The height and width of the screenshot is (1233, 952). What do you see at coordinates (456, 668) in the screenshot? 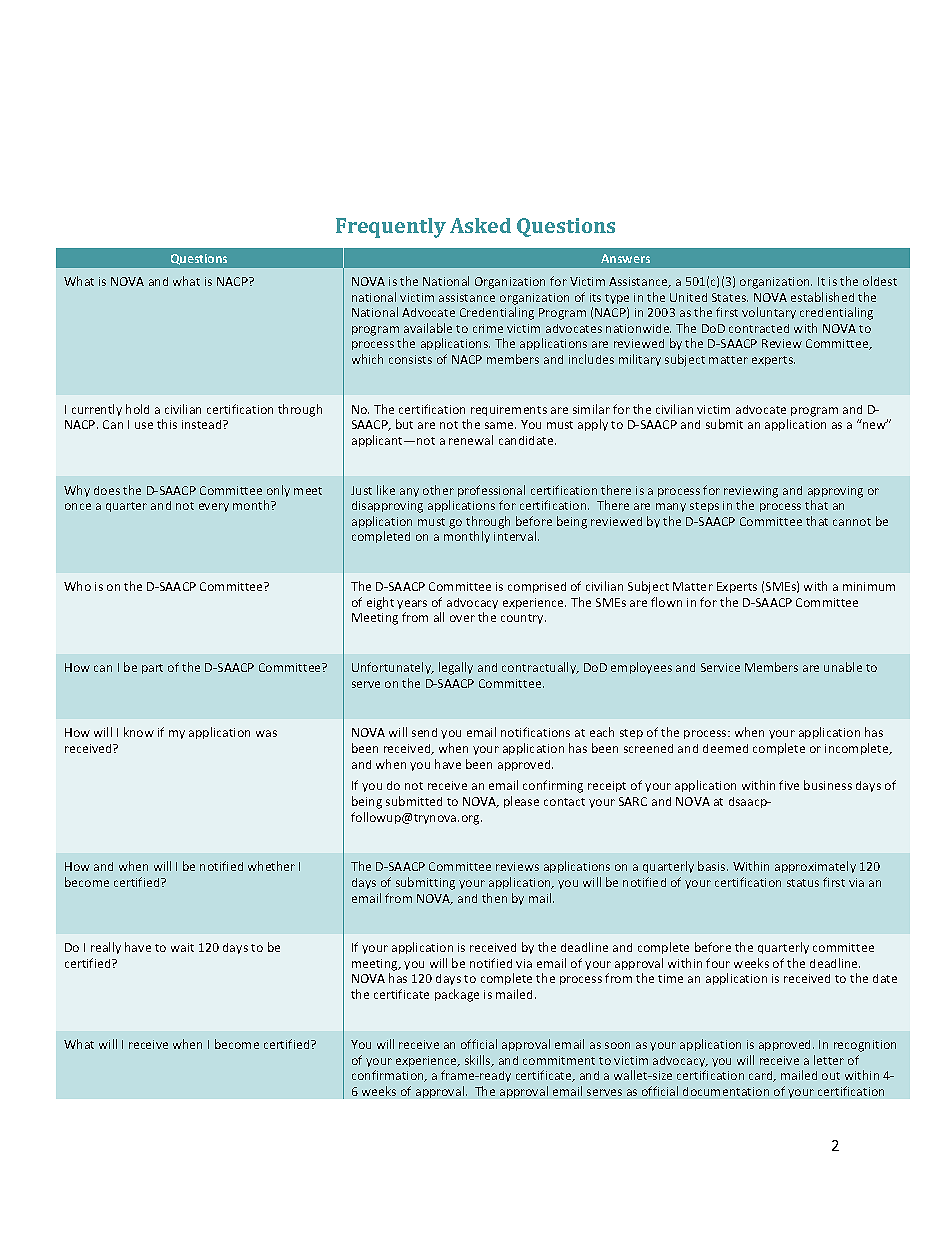
I see `legally` at bounding box center [456, 668].
